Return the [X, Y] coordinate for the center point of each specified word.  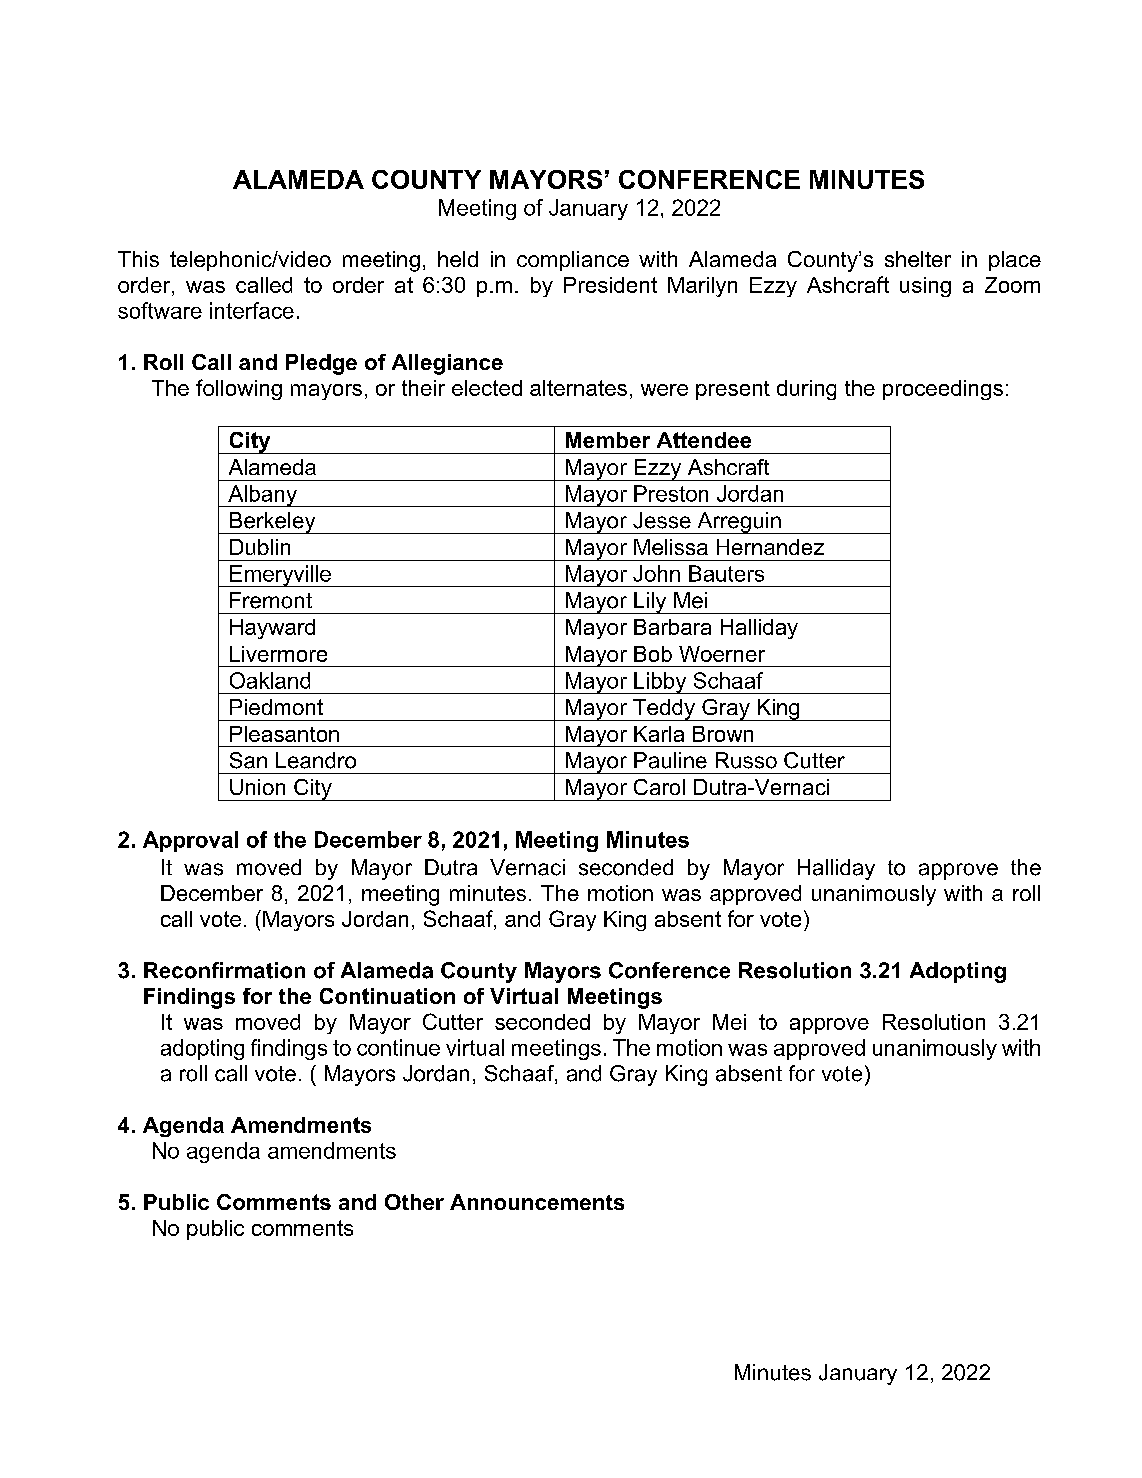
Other [414, 1202]
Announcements [537, 1202]
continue [398, 1047]
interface [252, 310]
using [925, 287]
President [610, 285]
